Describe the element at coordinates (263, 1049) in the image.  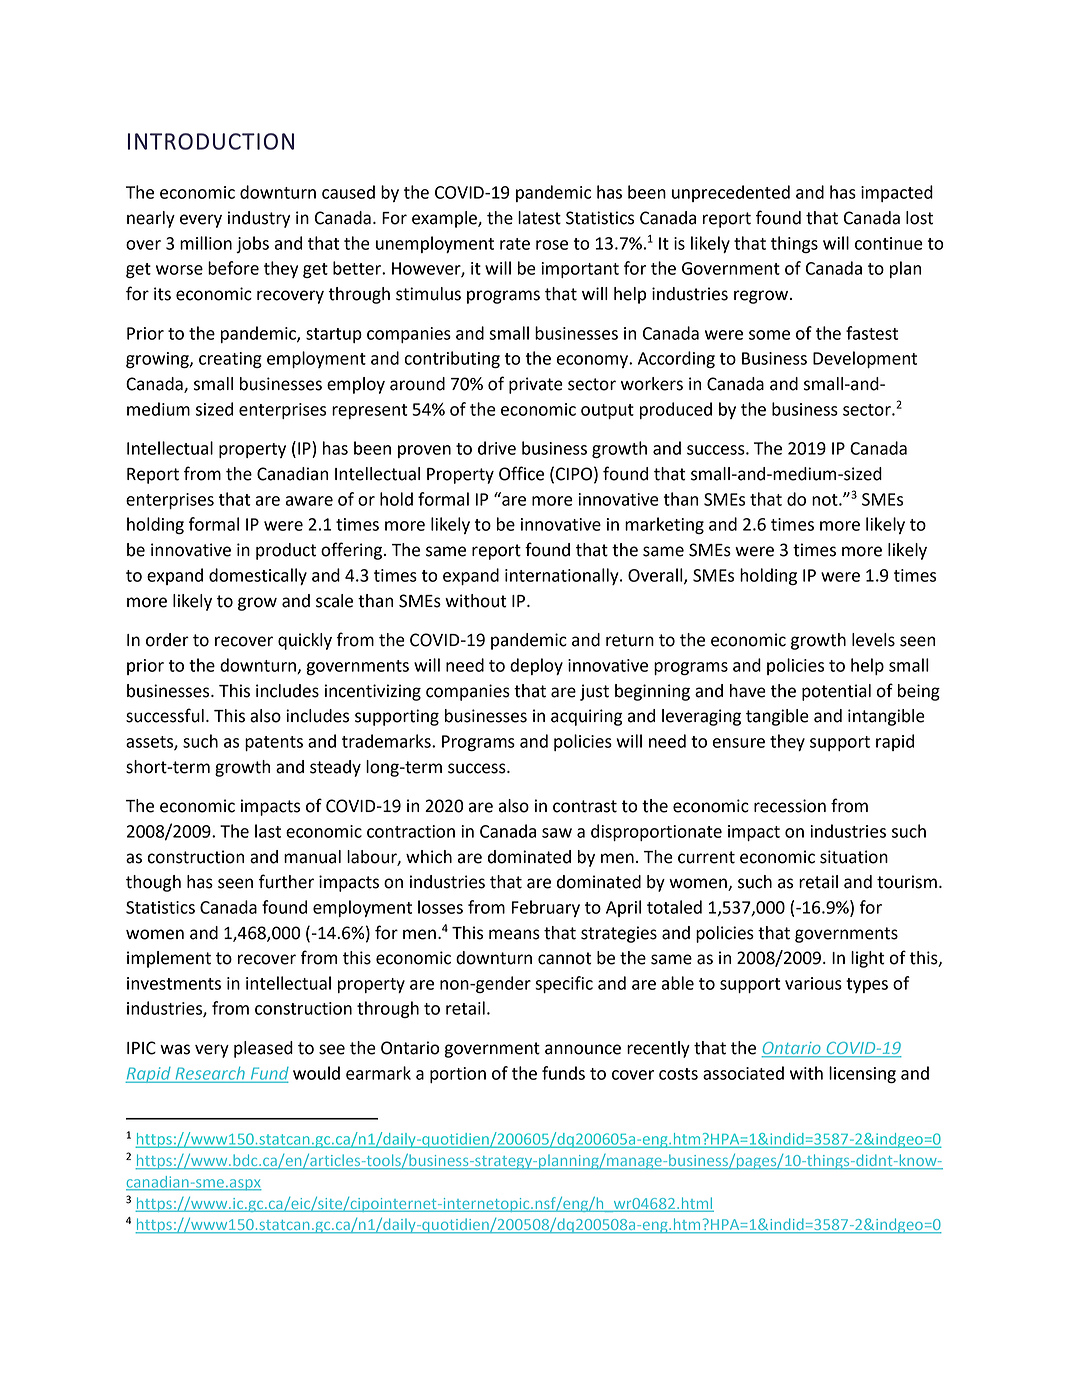
I see `pleased` at that location.
